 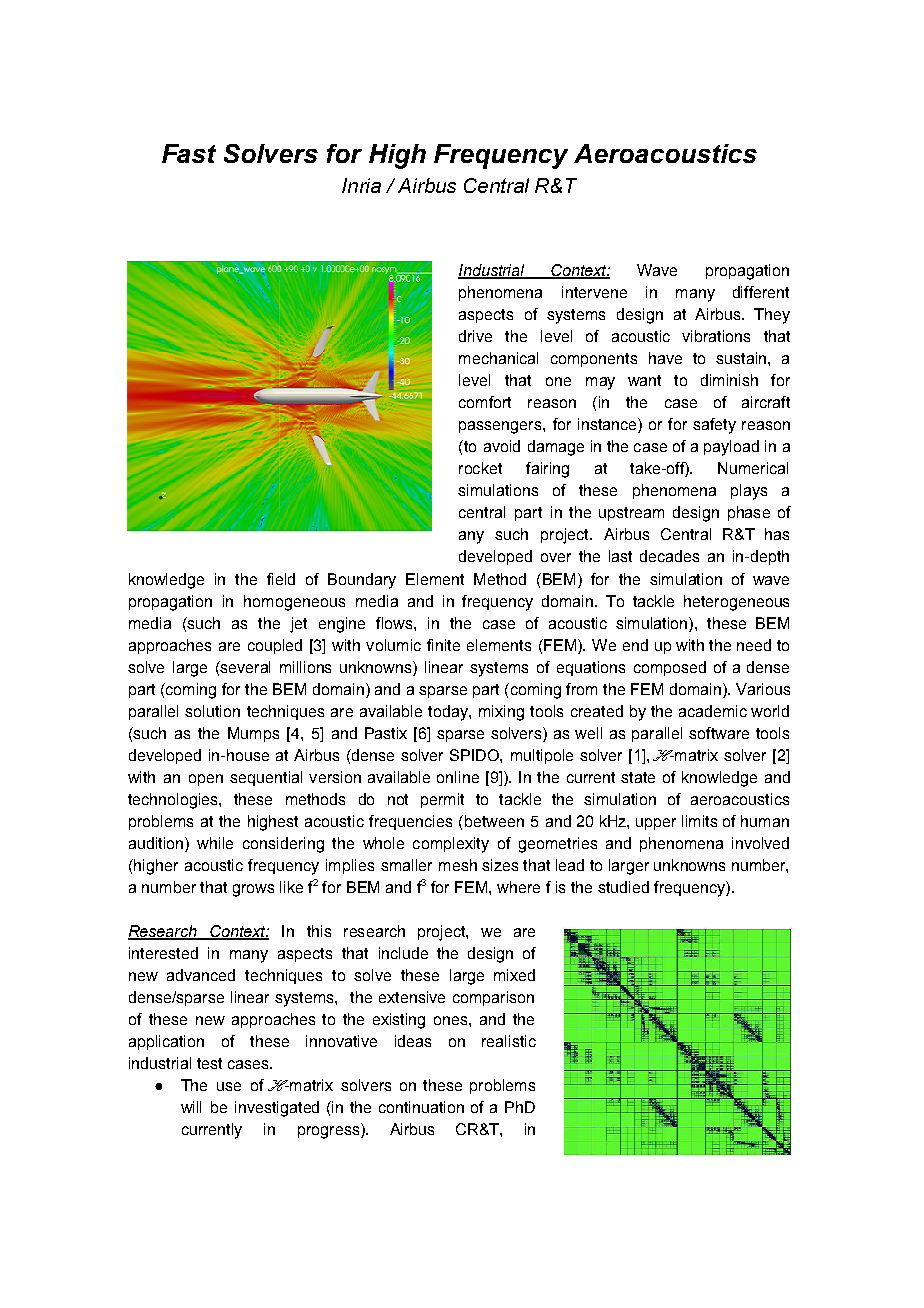 I want to click on safety, so click(x=714, y=426).
